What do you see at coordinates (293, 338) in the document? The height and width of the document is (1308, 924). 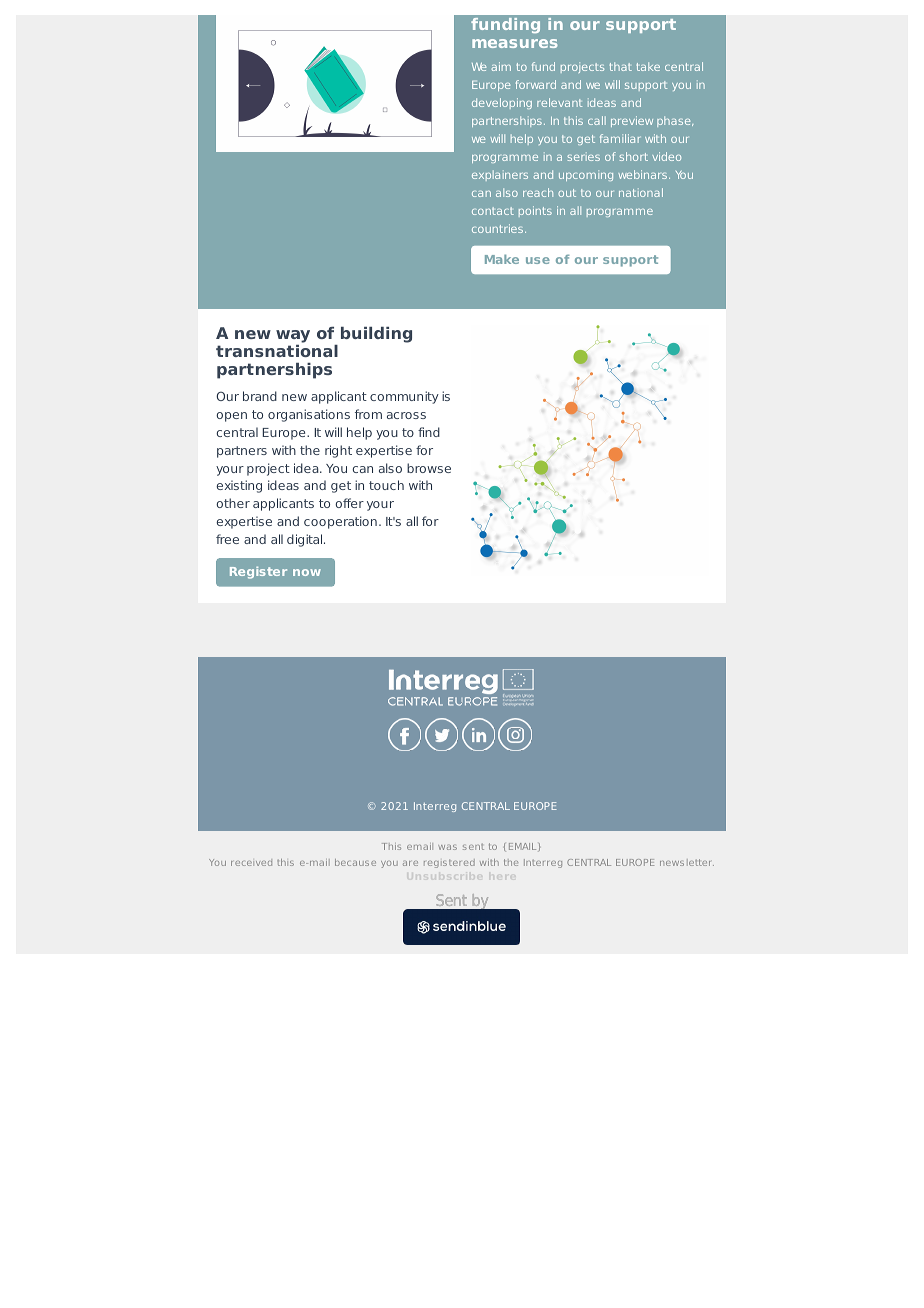 I see `way` at bounding box center [293, 338].
